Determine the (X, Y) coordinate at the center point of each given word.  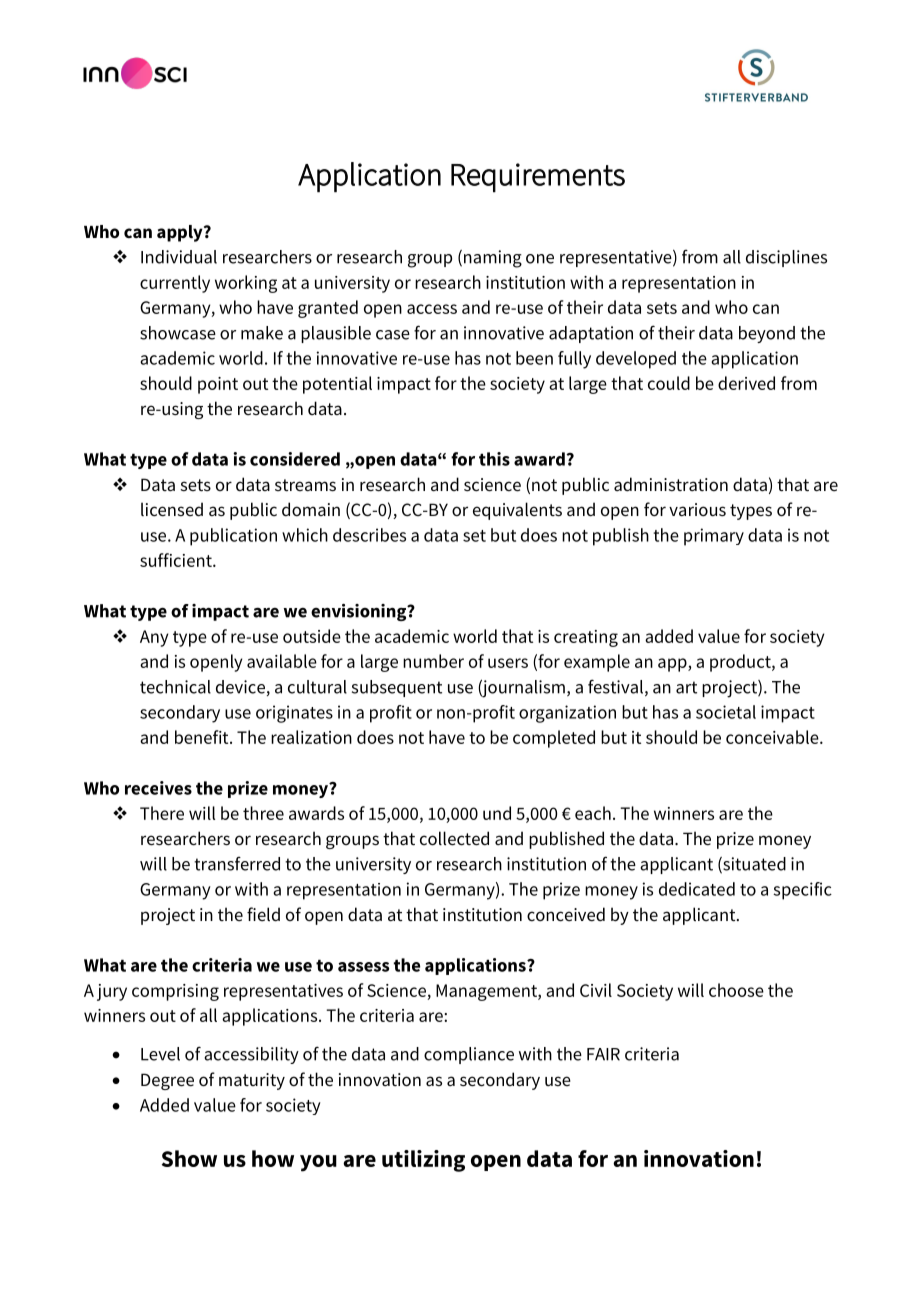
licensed (172, 509)
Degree (167, 1081)
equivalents (517, 511)
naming (493, 259)
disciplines (786, 258)
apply (181, 233)
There (162, 813)
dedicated (697, 889)
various (697, 509)
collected (454, 838)
